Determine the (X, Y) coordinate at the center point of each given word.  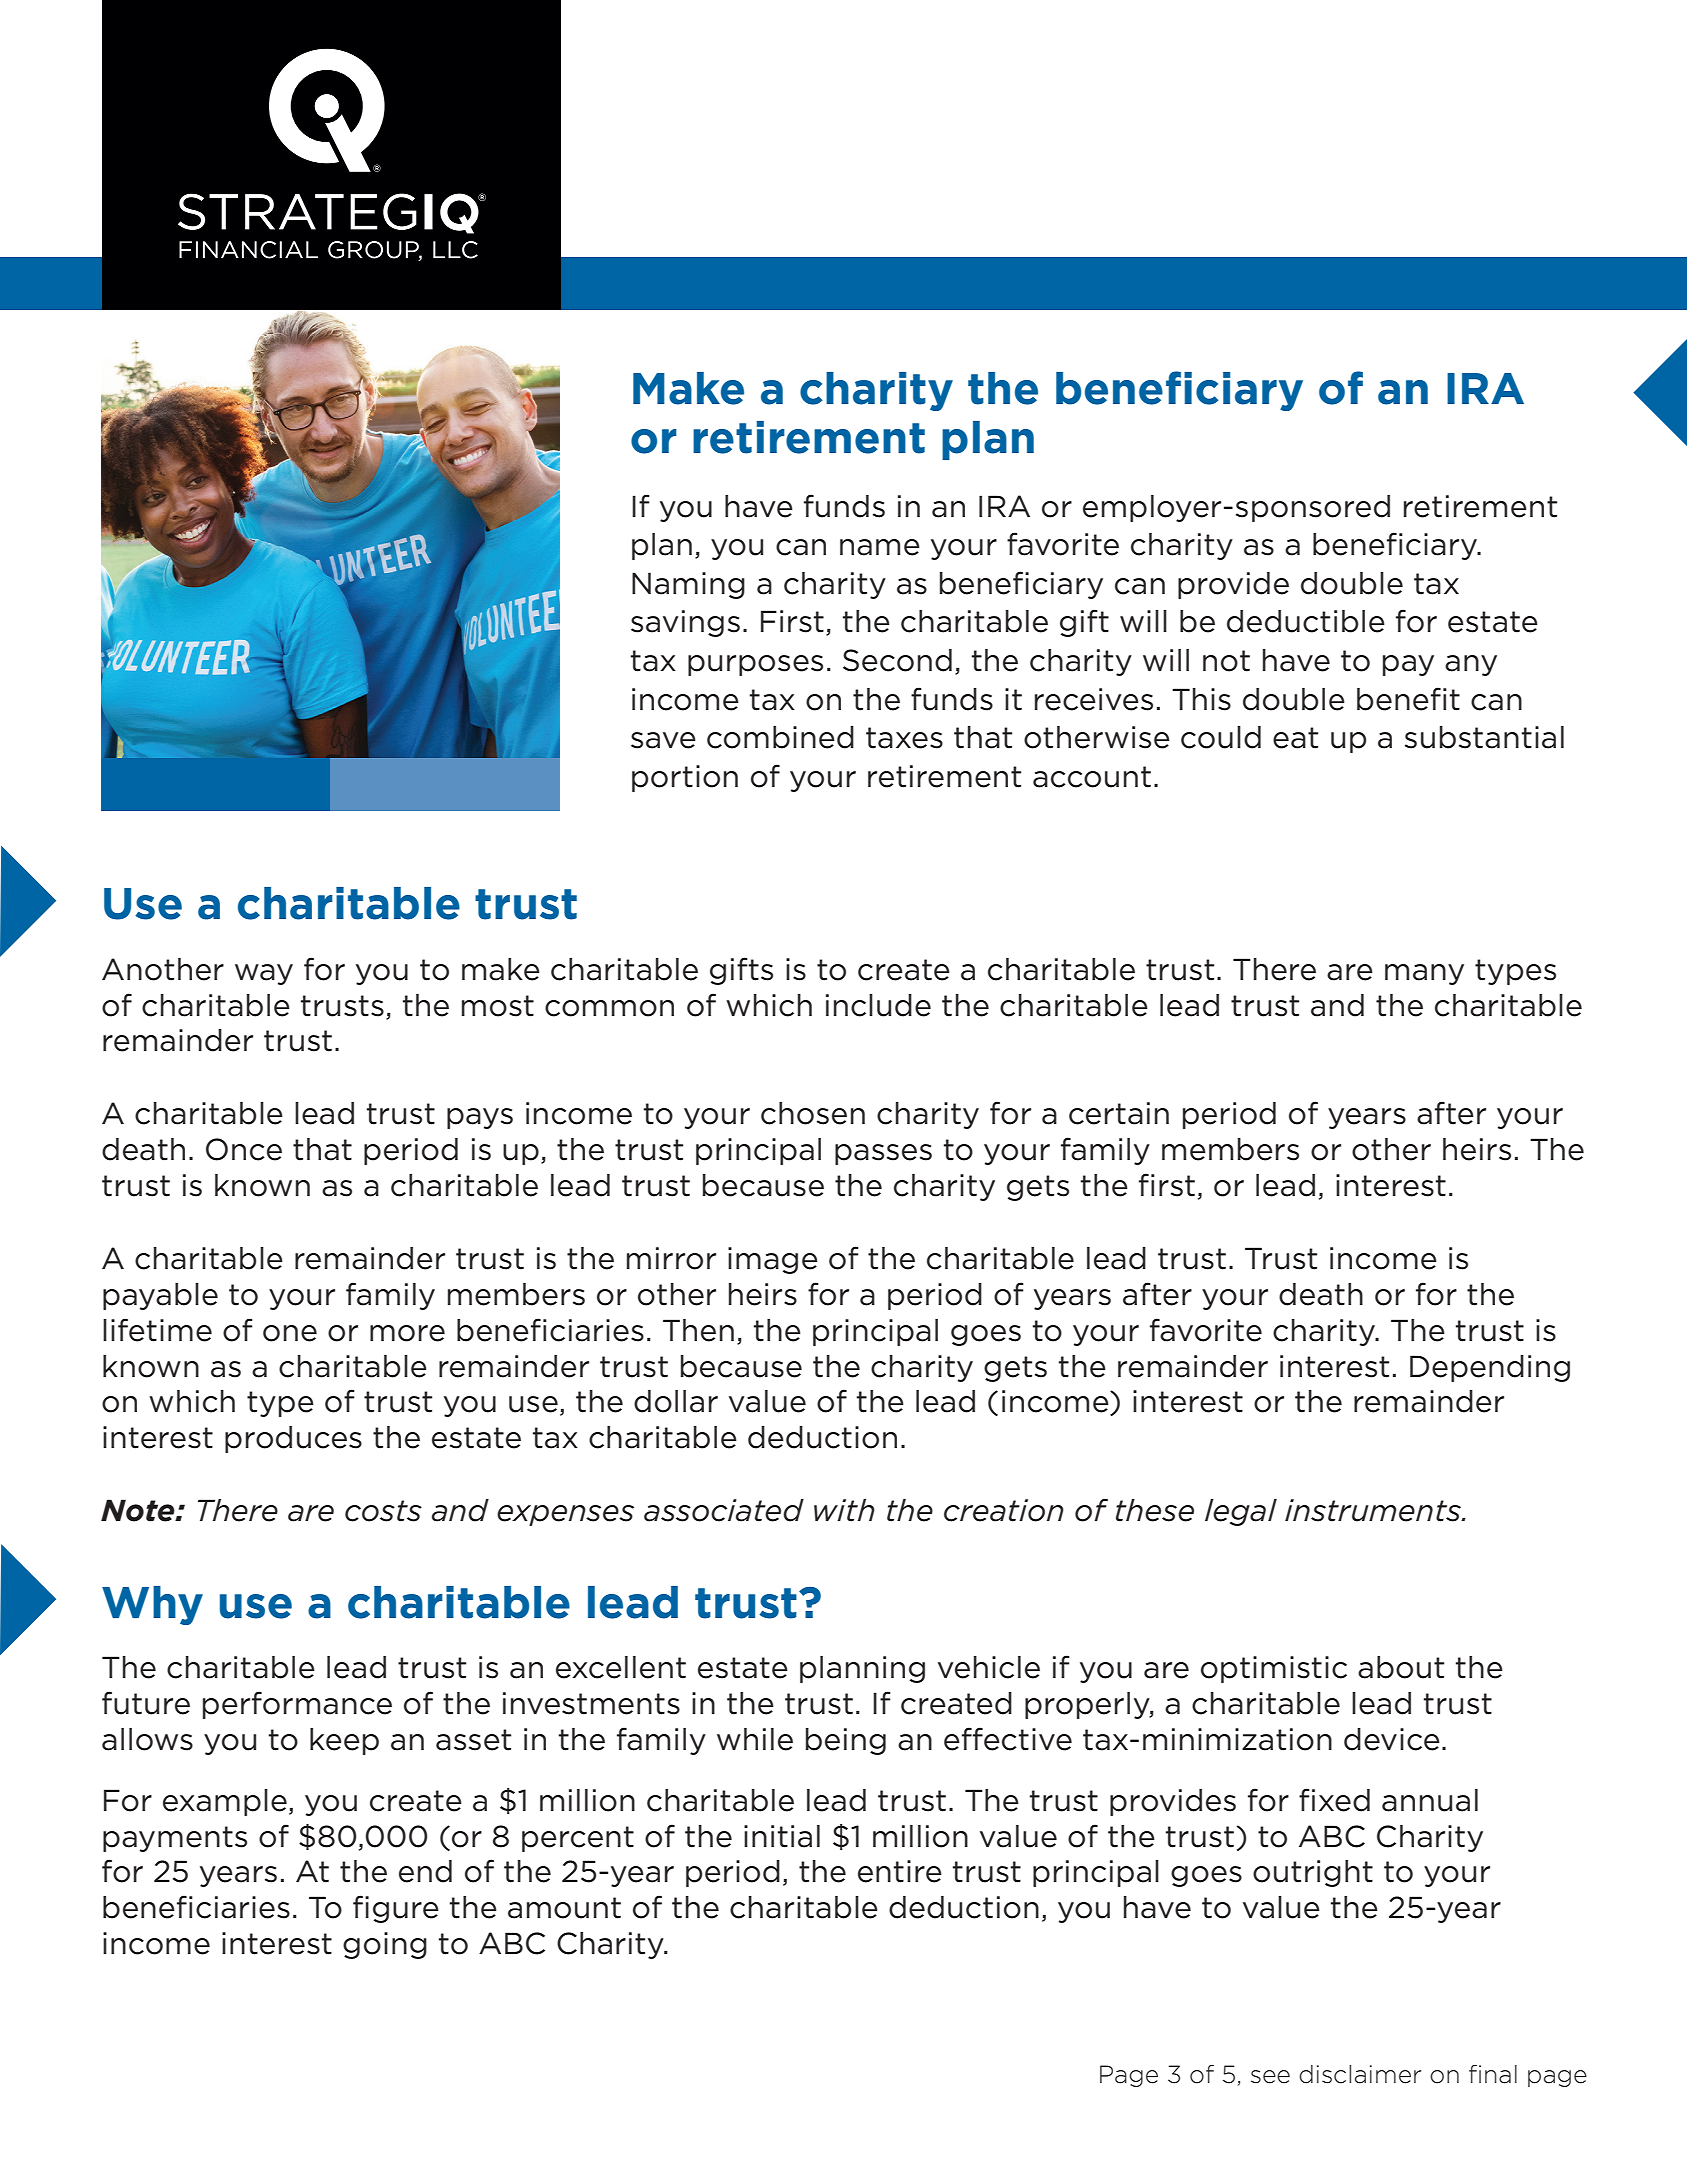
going (385, 1945)
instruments (1374, 1510)
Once (244, 1149)
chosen (813, 1113)
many (1424, 974)
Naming (688, 585)
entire (900, 1871)
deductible (1306, 621)
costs (383, 1511)
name (880, 547)
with (844, 1510)
